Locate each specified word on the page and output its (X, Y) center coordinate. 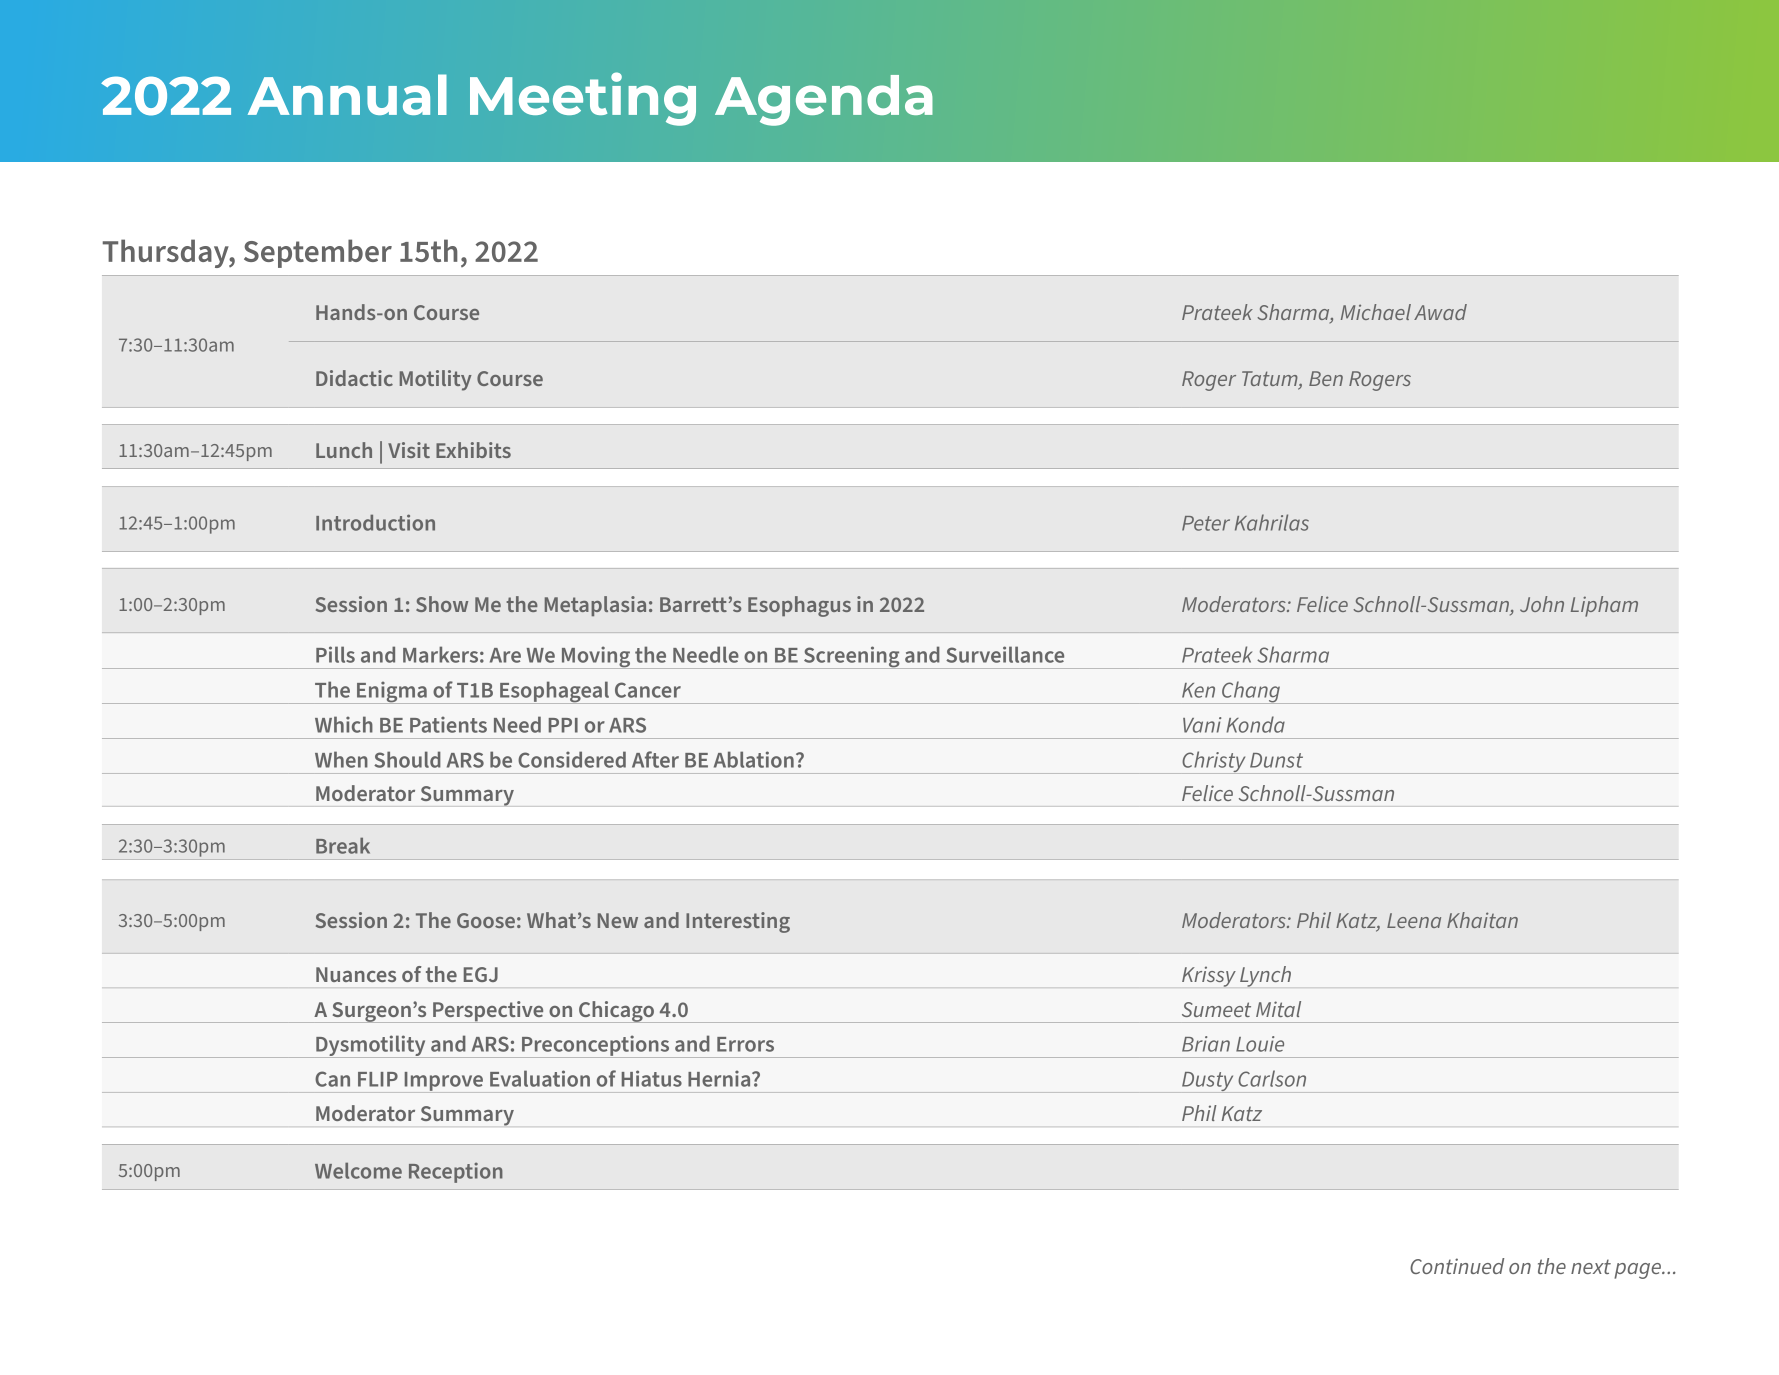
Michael (1376, 312)
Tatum (1271, 380)
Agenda (824, 100)
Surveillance (1005, 654)
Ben (1326, 378)
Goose (486, 920)
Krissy (1209, 976)
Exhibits (473, 450)
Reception (456, 1172)
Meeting (583, 99)
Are (505, 655)
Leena (1414, 920)
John (1542, 604)
